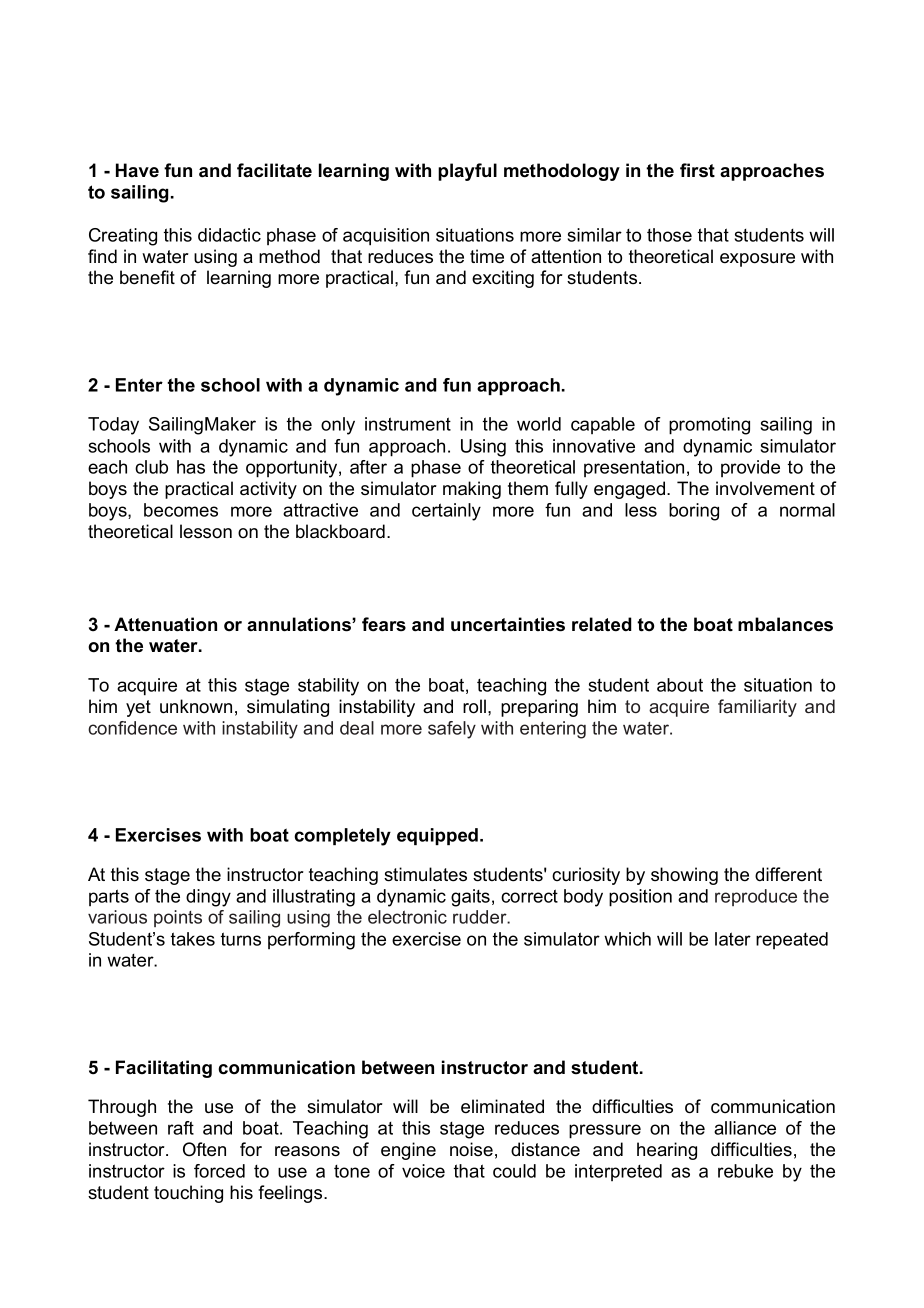 The image size is (924, 1308). What do you see at coordinates (165, 624) in the document?
I see `Attenuation` at bounding box center [165, 624].
